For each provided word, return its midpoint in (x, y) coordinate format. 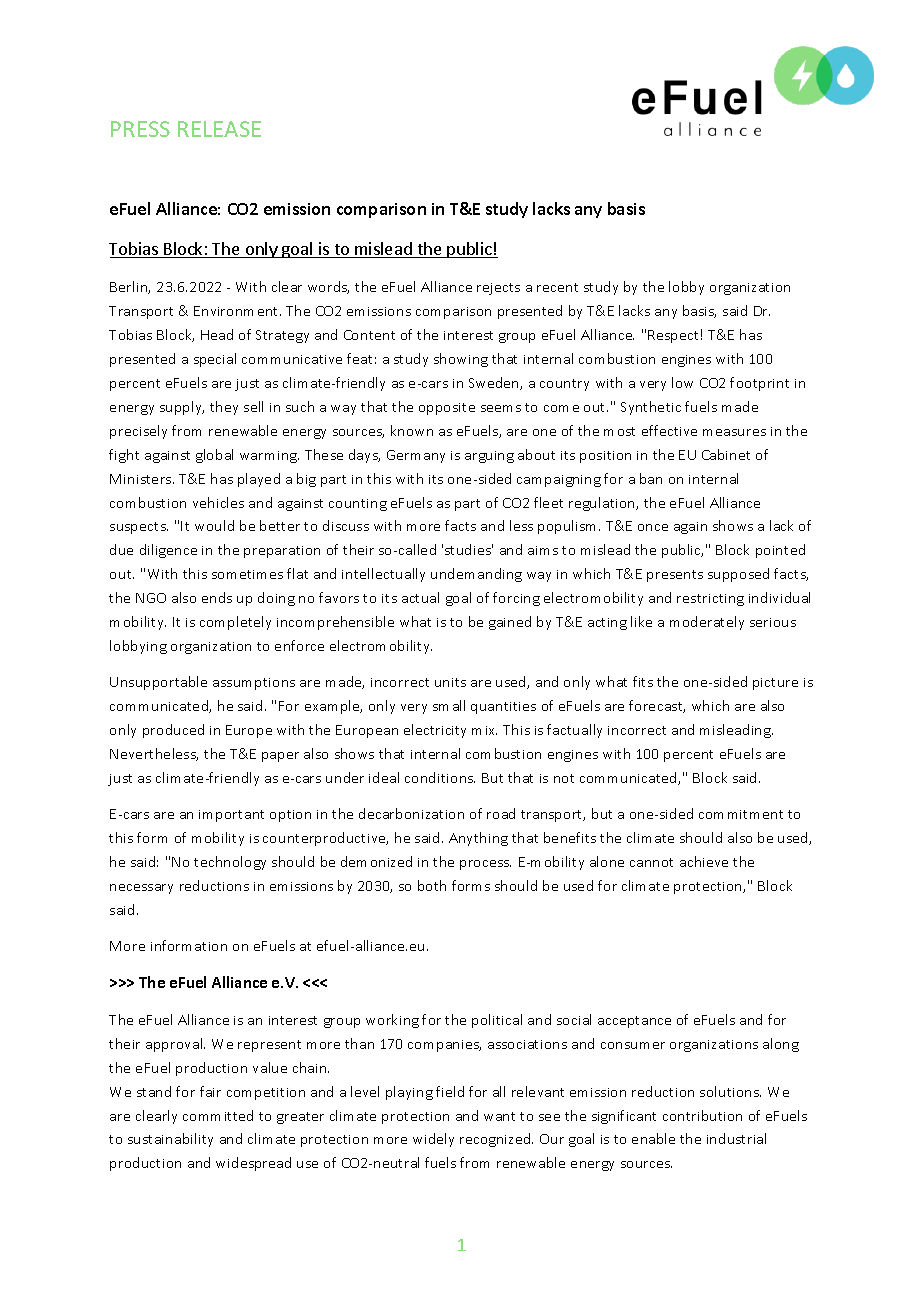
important (231, 816)
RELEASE (219, 129)
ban (651, 478)
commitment (741, 814)
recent (557, 287)
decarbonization (411, 813)
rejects (498, 289)
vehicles (218, 502)
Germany (416, 456)
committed (218, 1115)
